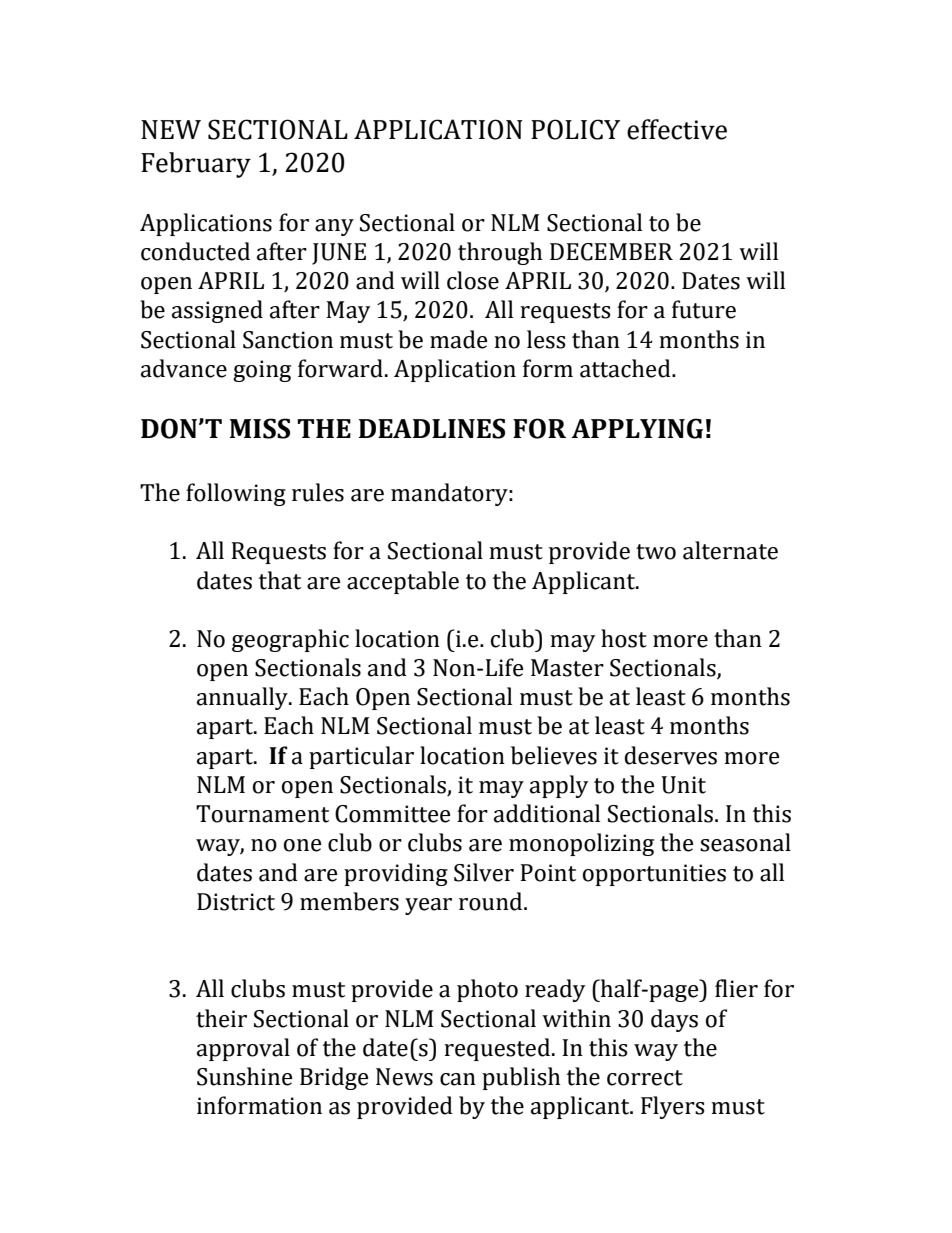  I want to click on requested, so click(497, 1049).
